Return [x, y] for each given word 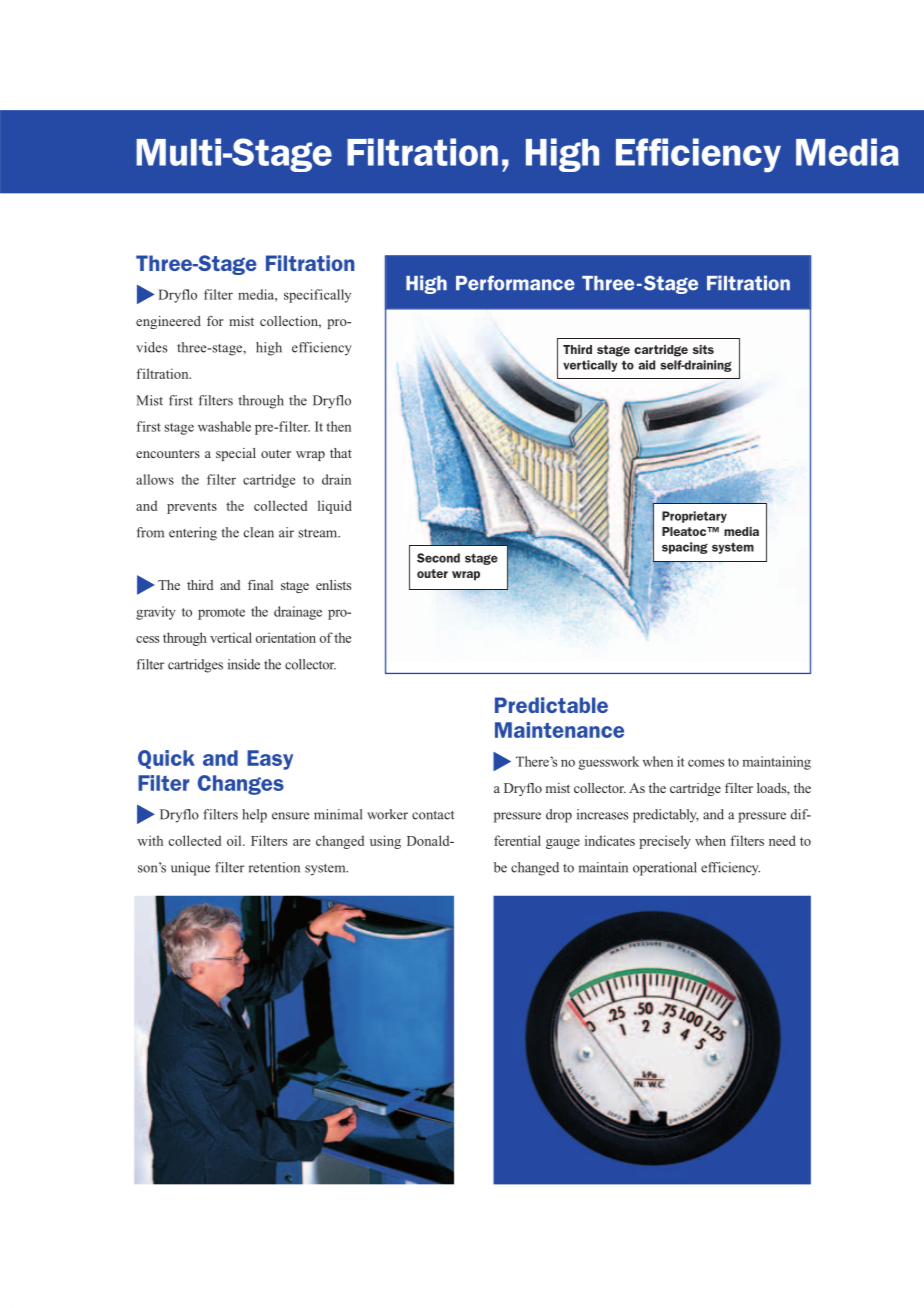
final [260, 585]
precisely [665, 842]
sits [703, 349]
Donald [429, 840]
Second [438, 558]
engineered [168, 322]
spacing [685, 548]
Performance [515, 283]
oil [235, 840]
